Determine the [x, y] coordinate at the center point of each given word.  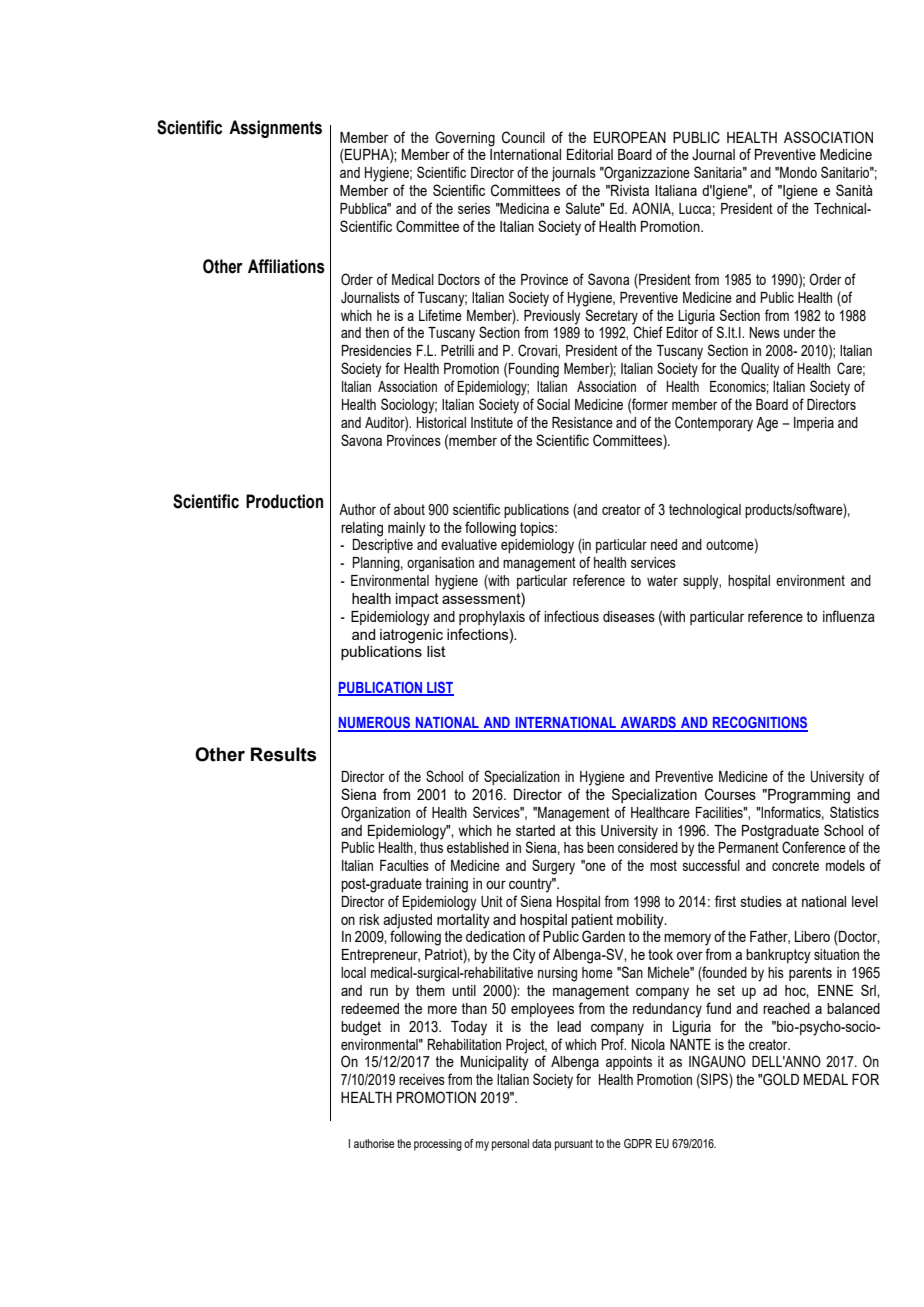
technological [705, 511]
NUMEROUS [375, 723]
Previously [552, 317]
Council [523, 137]
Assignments [275, 129]
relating [362, 529]
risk [369, 919]
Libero [812, 936]
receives [422, 1079]
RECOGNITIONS [759, 723]
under [799, 332]
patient [592, 921]
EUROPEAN [630, 137]
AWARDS [648, 723]
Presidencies [377, 350]
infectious [571, 616]
